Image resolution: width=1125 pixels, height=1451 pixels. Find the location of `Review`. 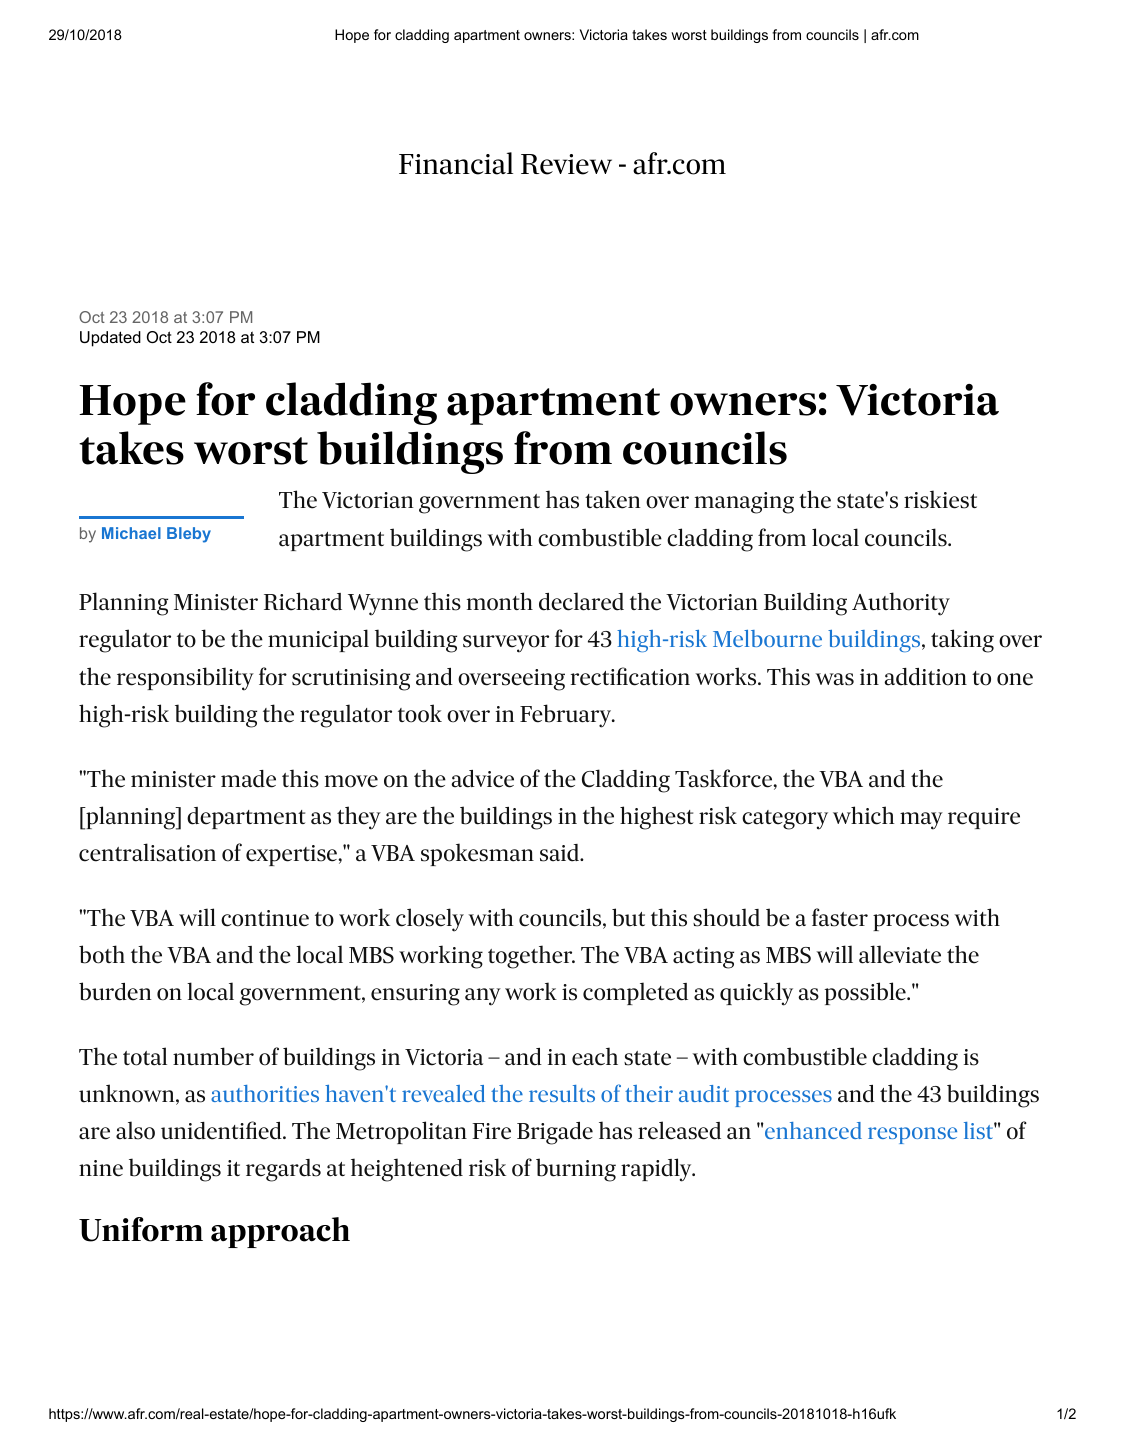

Review is located at coordinates (566, 164).
